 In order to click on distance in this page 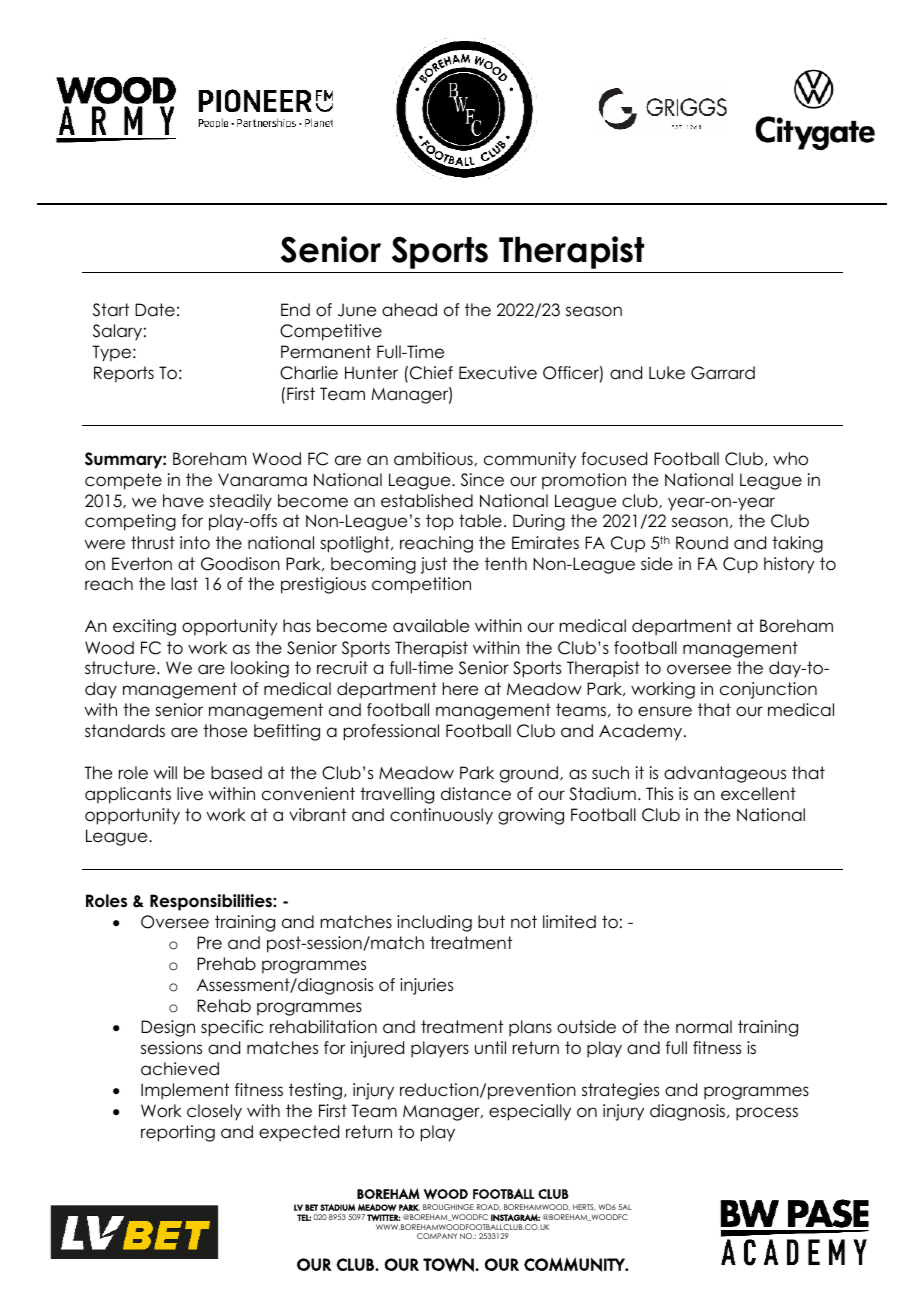, I will do `click(476, 794)`.
